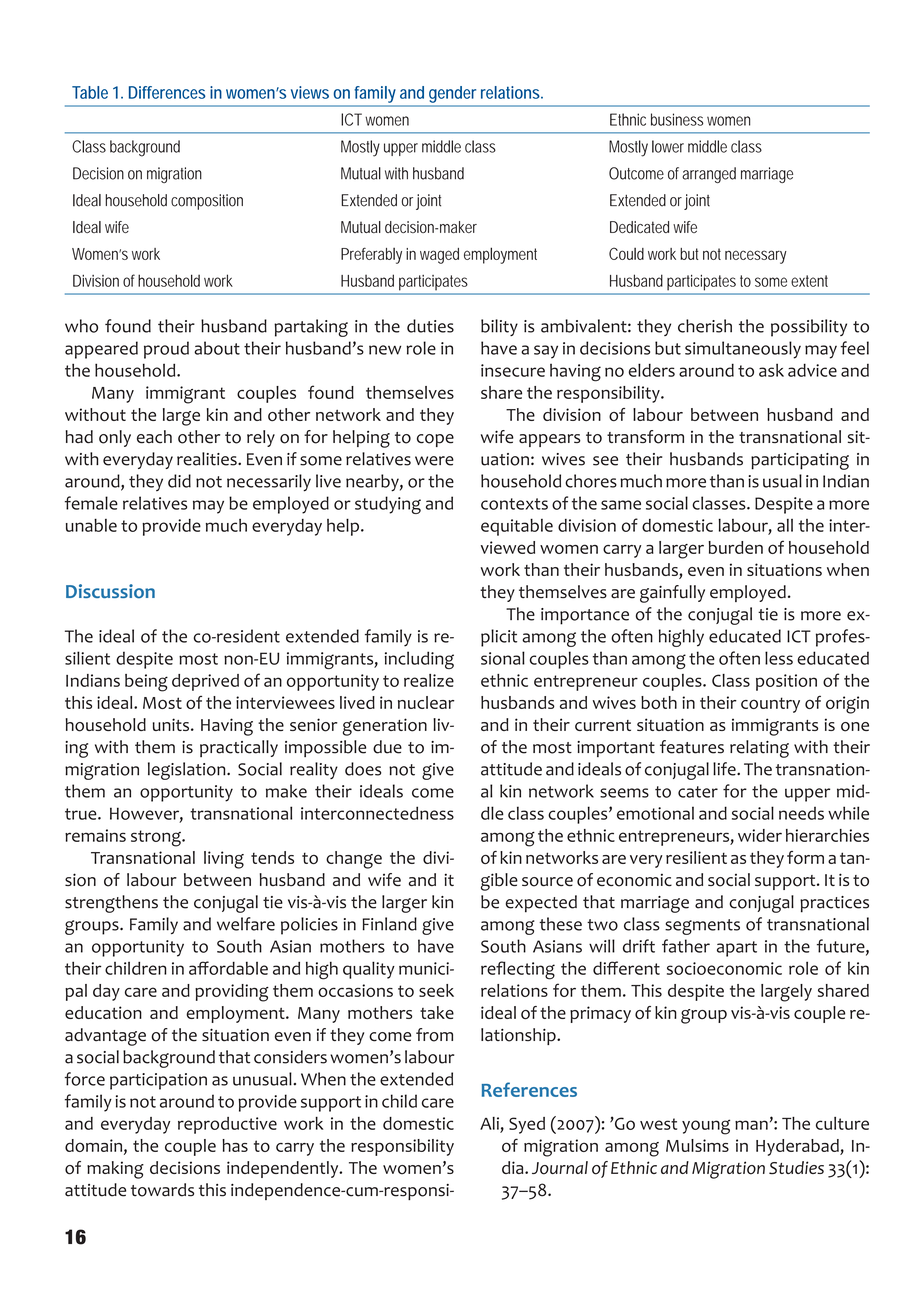  Describe the element at coordinates (310, 92) in the screenshot. I see `views` at that location.
